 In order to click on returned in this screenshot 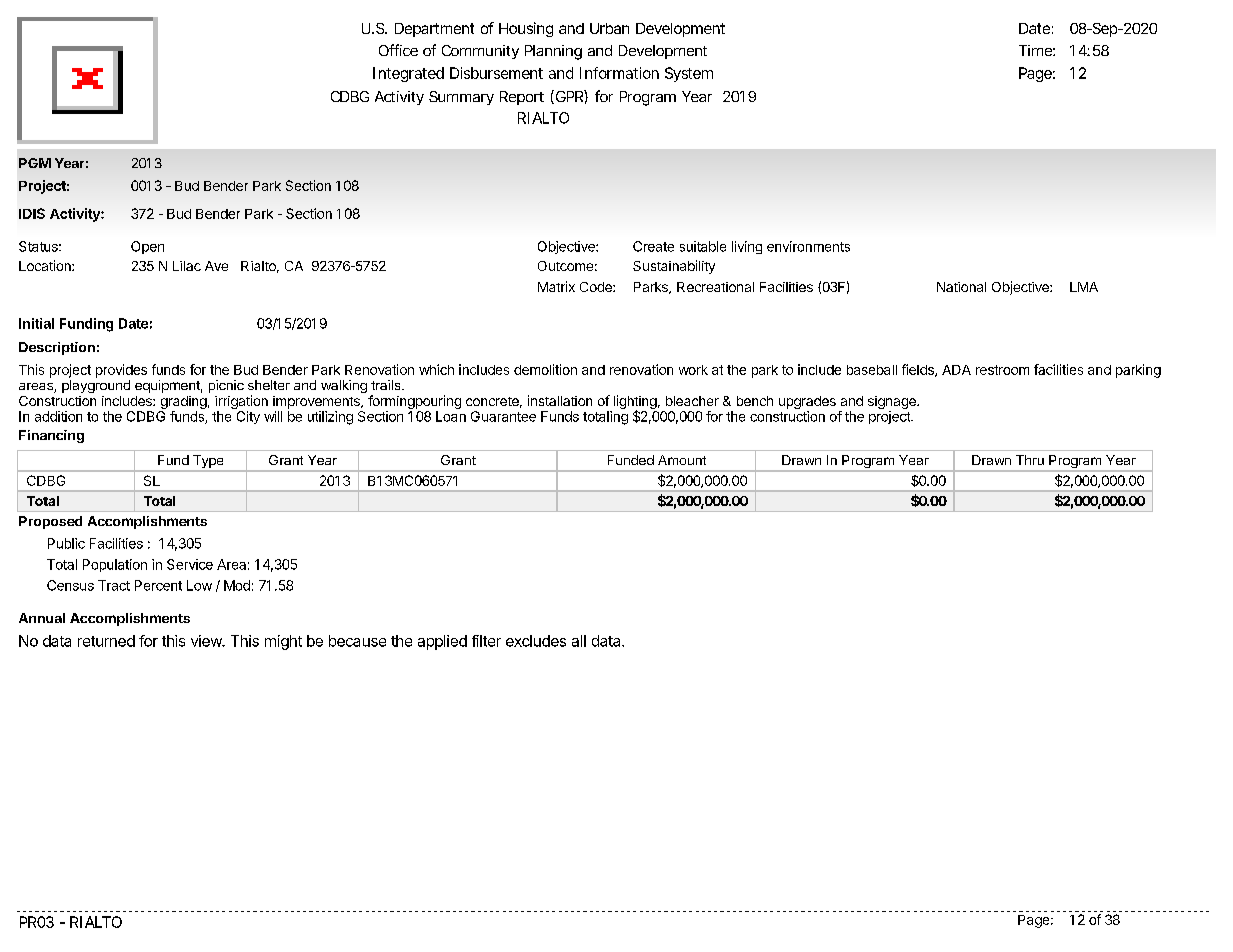, I will do `click(106, 641)`.
